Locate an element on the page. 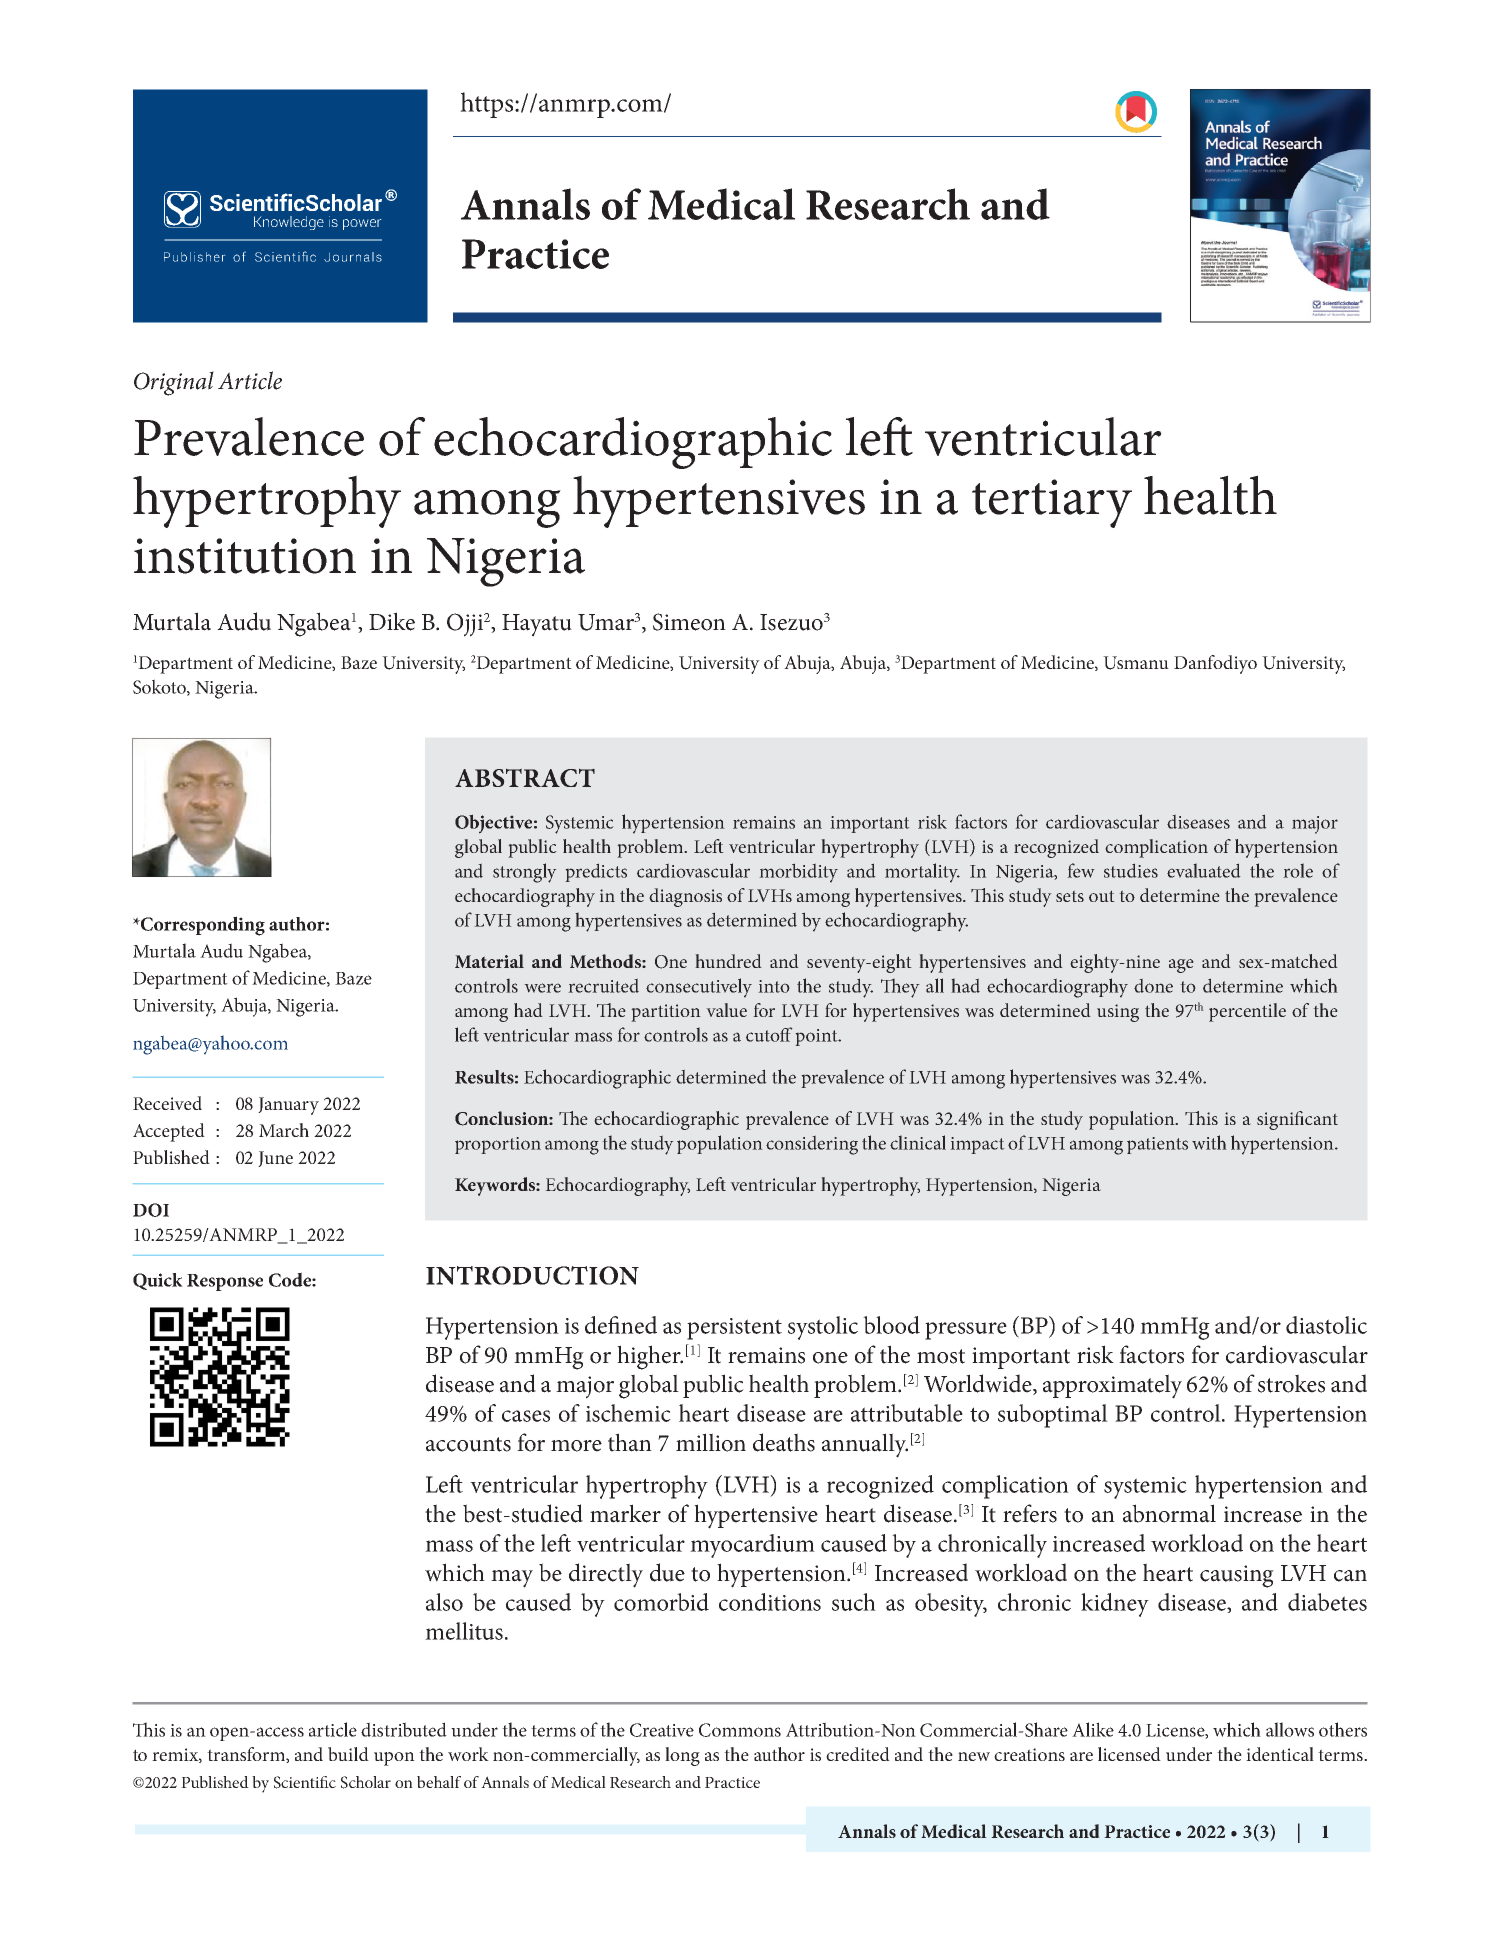 The width and height of the page is (1500, 1941). Commons is located at coordinates (740, 1730).
